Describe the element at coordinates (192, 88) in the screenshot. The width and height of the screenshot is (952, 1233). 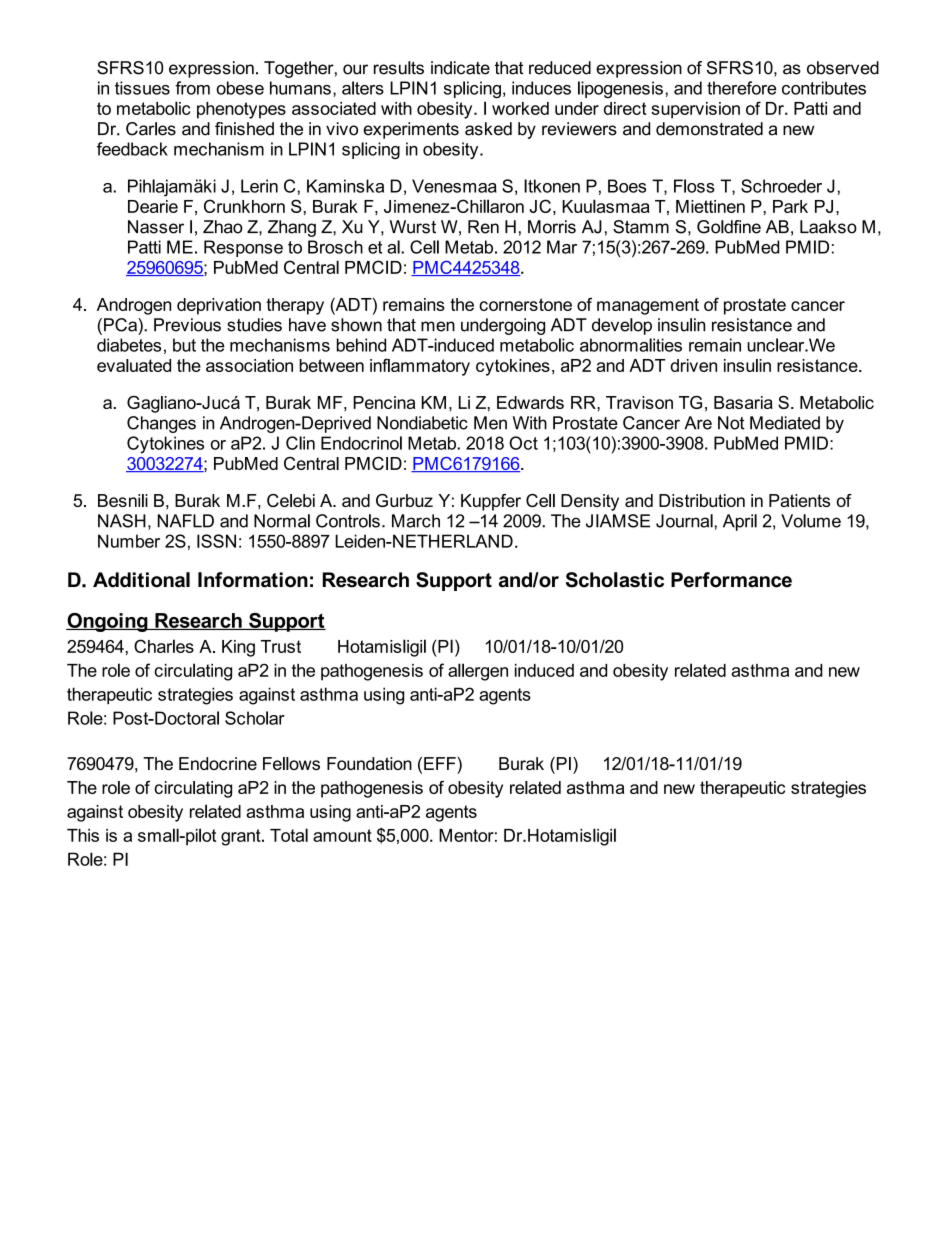
I see `from` at that location.
